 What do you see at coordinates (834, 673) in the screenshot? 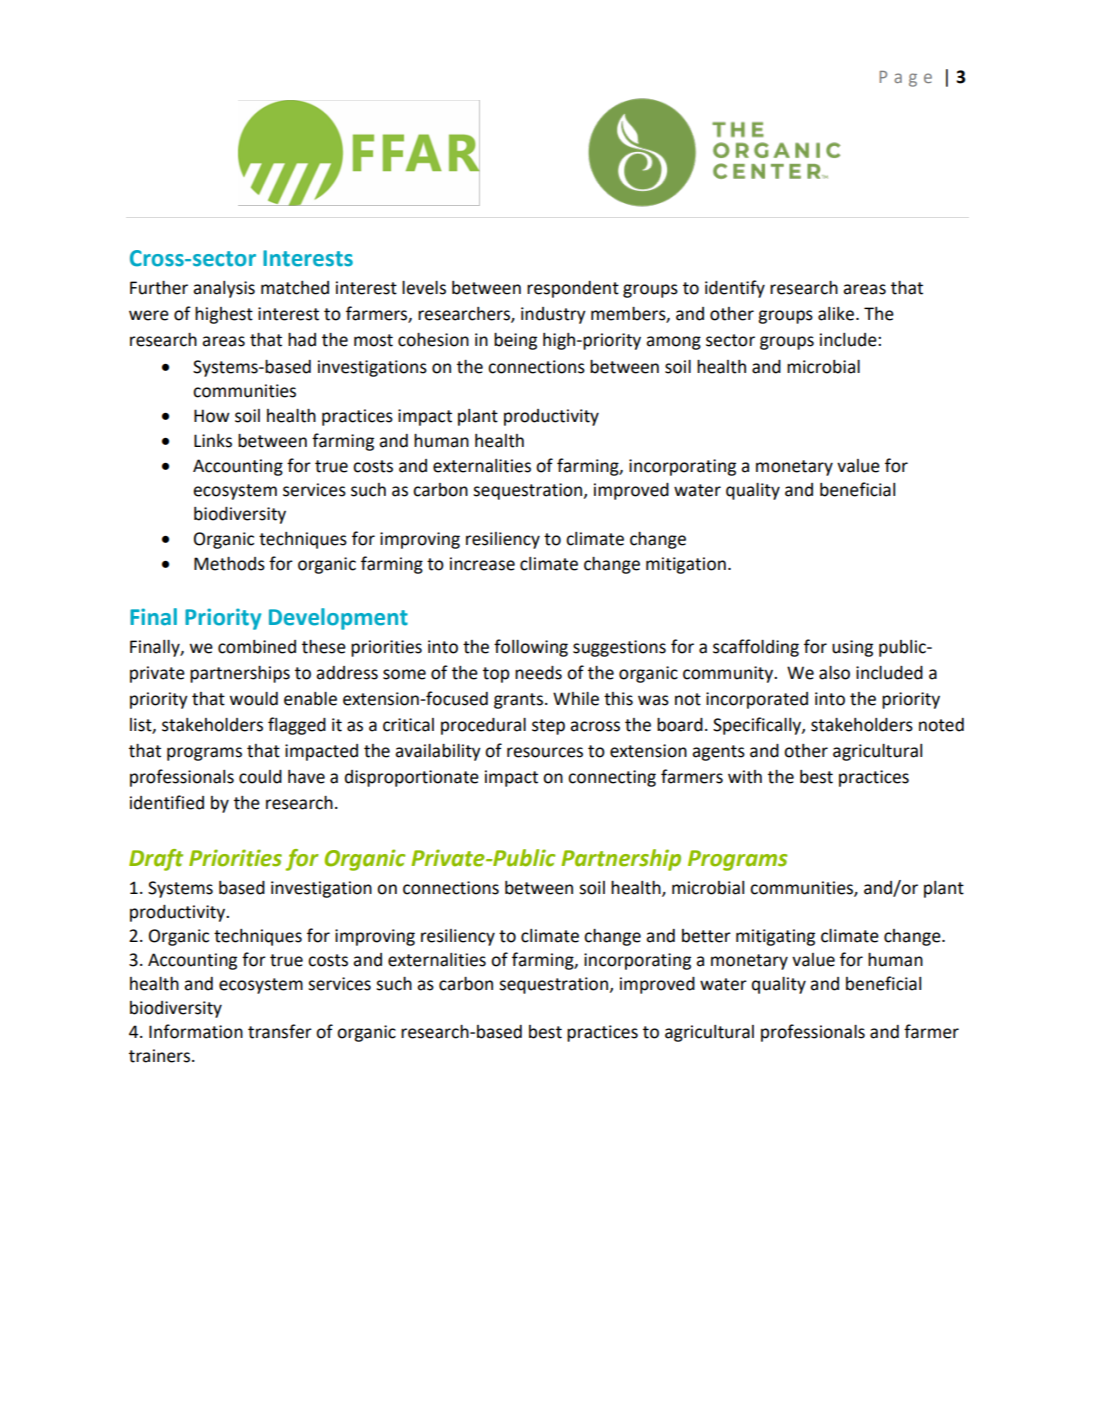
I see `also` at bounding box center [834, 673].
